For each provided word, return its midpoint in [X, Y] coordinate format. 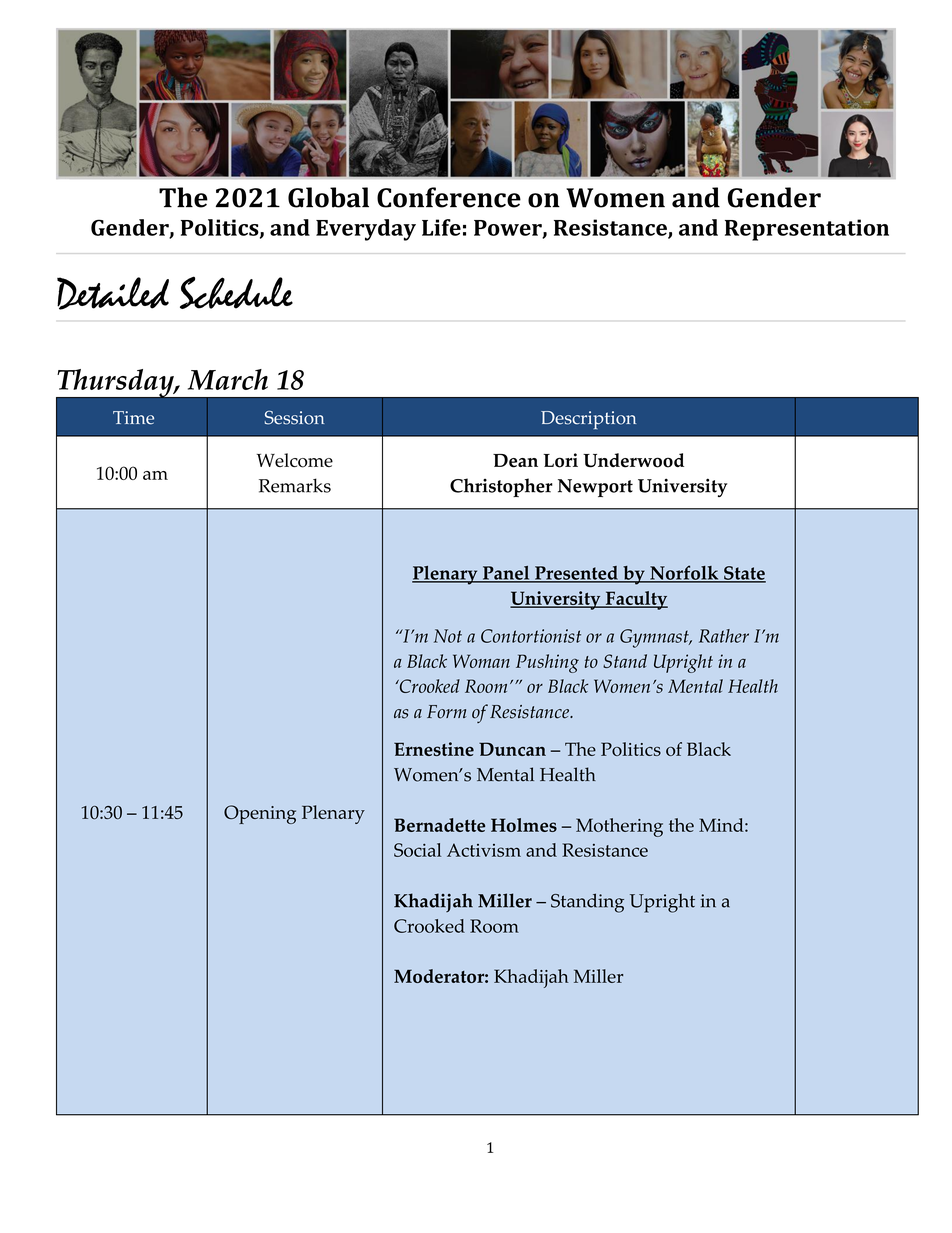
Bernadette [439, 825]
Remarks [295, 485]
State [744, 574]
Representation [807, 230]
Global [328, 197]
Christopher [501, 487]
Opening [260, 814]
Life [441, 227]
